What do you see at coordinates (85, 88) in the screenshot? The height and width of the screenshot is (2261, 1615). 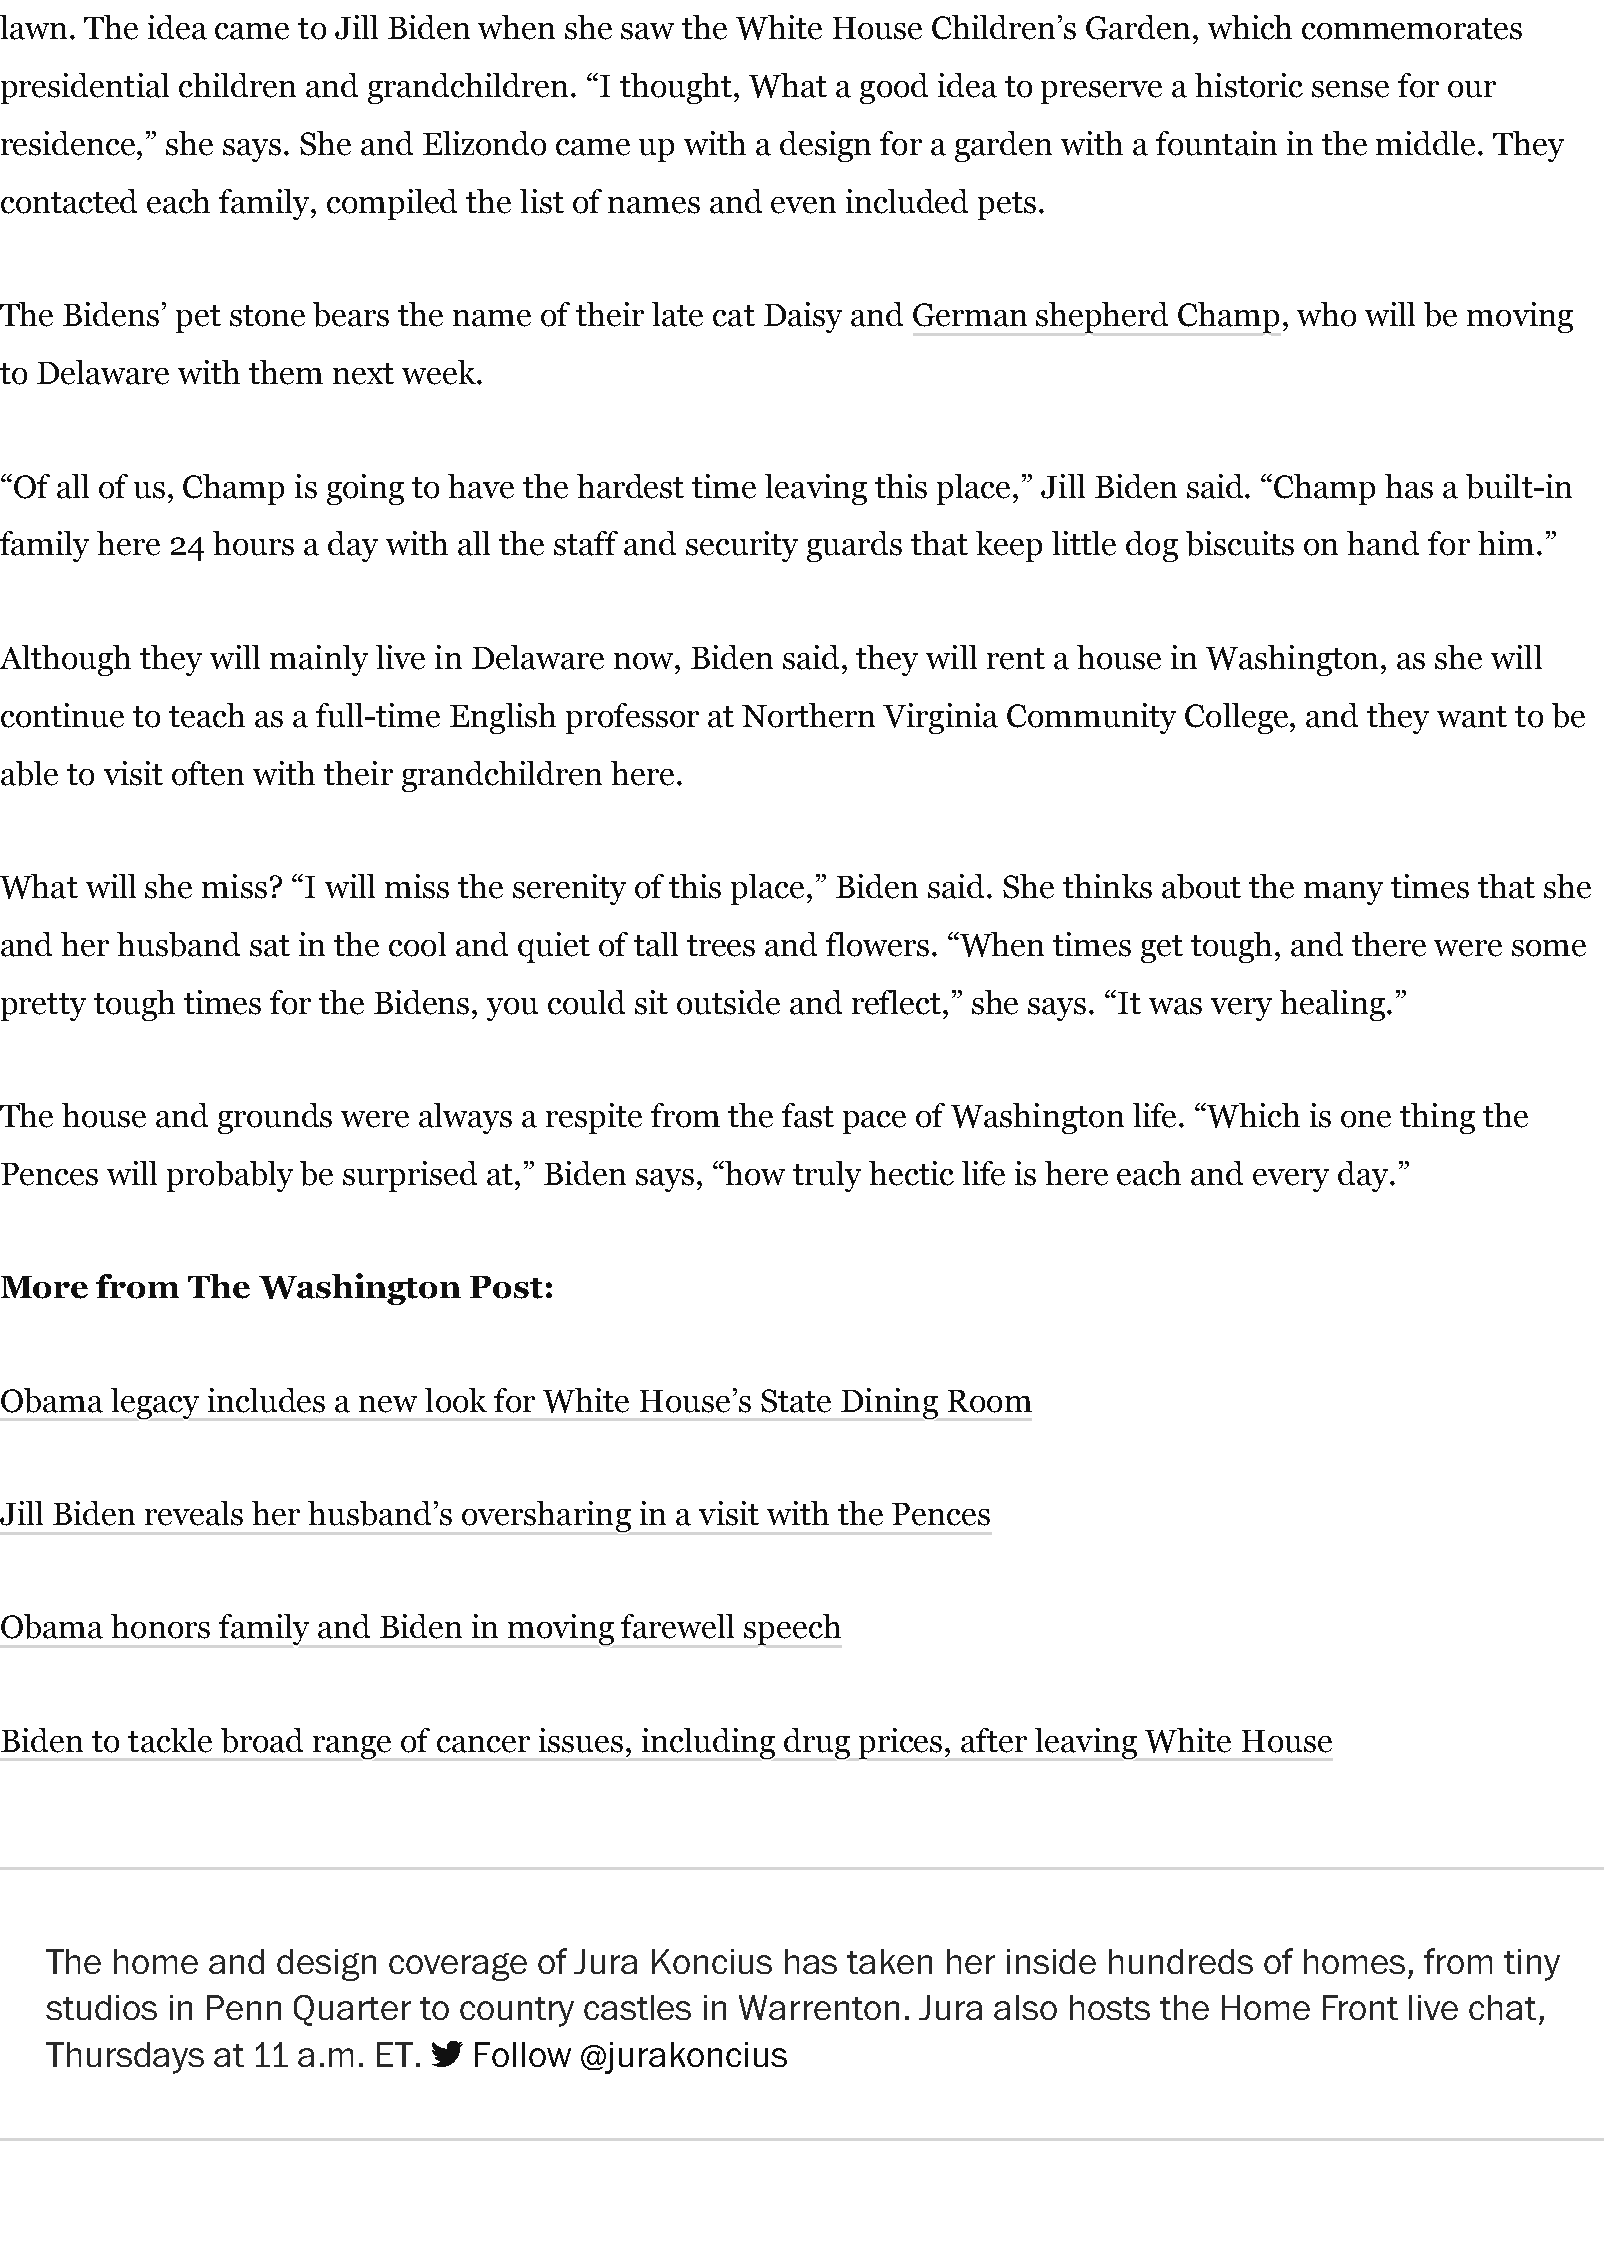 I see `presidential` at bounding box center [85, 88].
